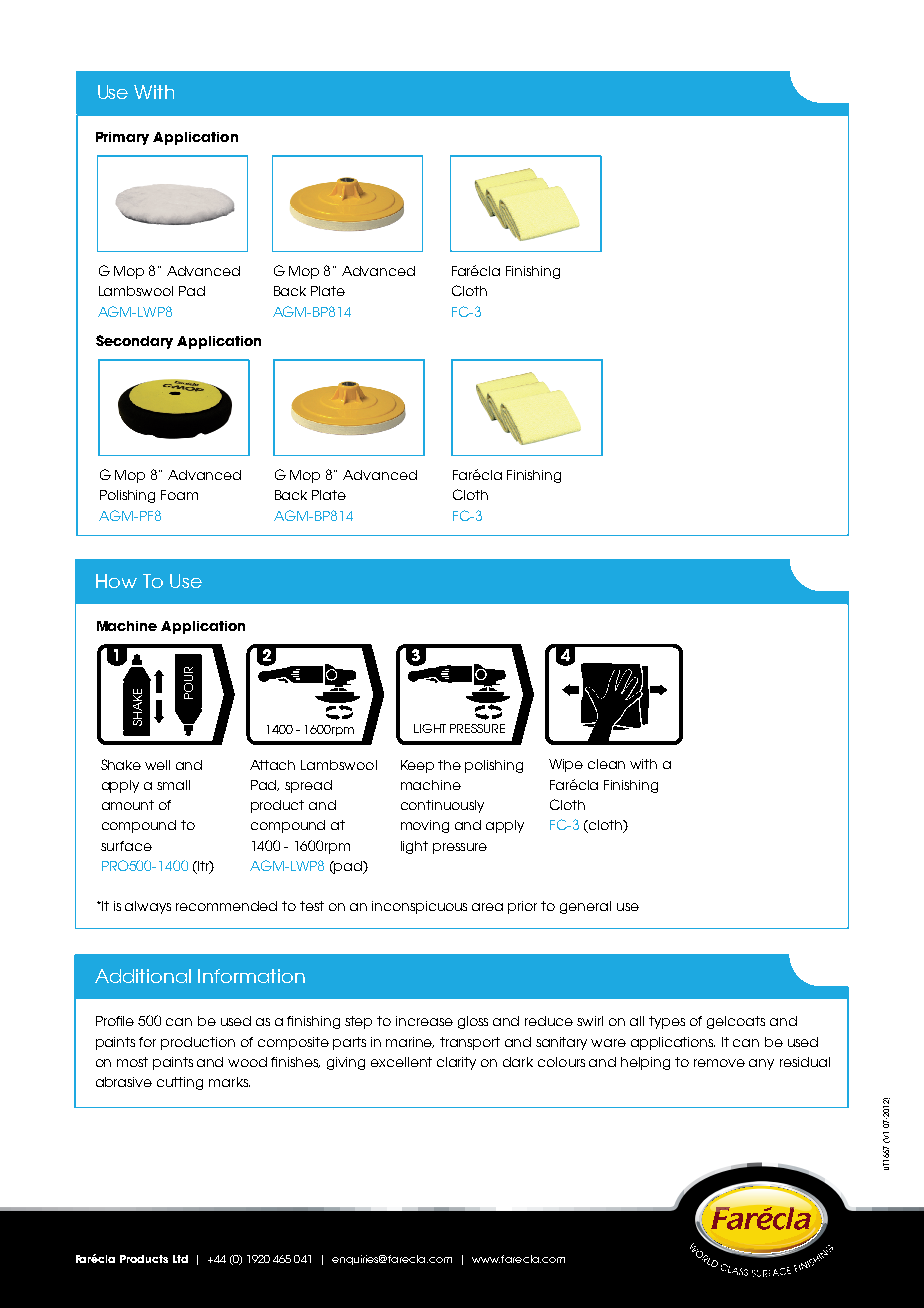  What do you see at coordinates (456, 1063) in the page?
I see `clarity` at bounding box center [456, 1063].
